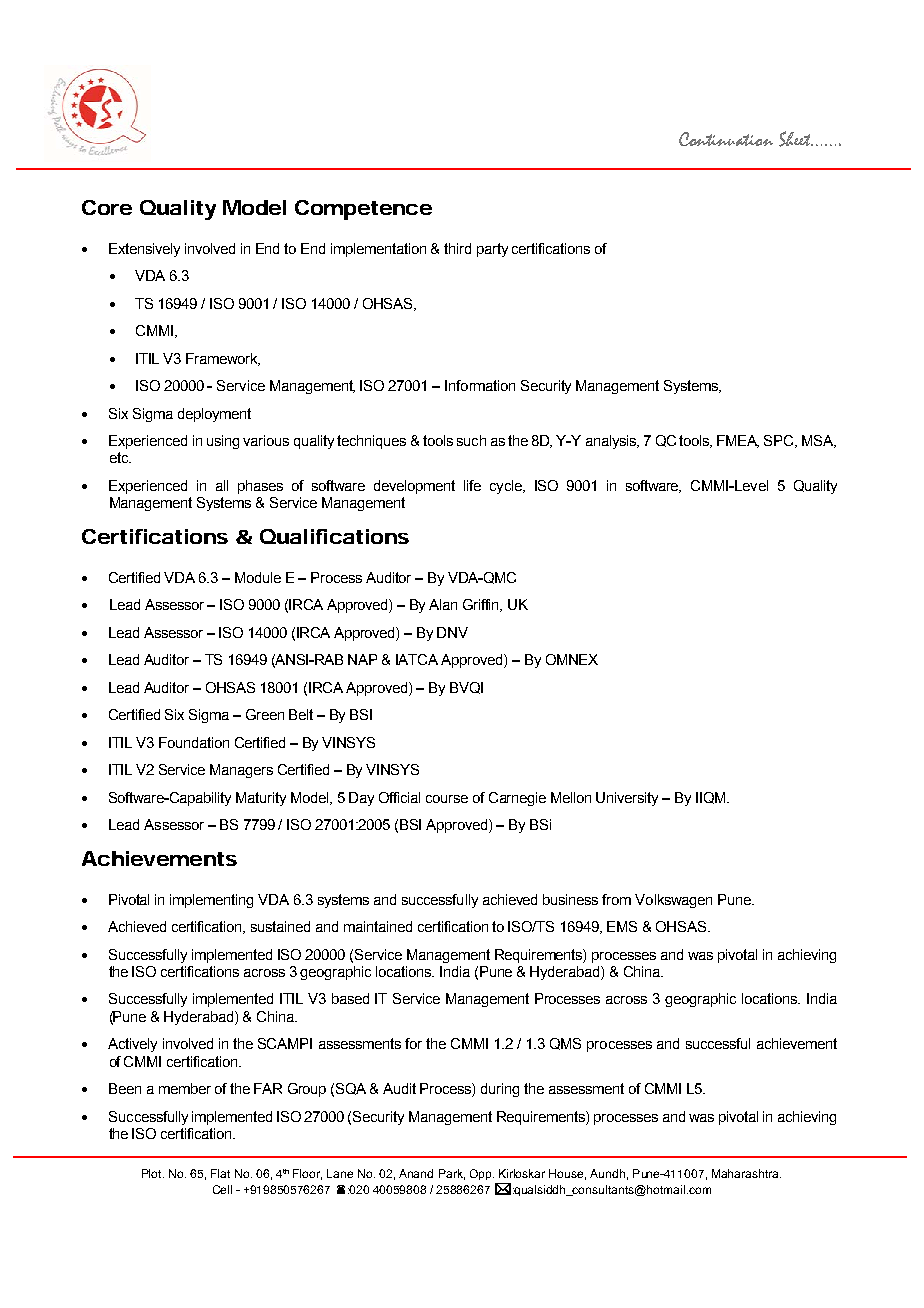 The image size is (924, 1308). What do you see at coordinates (726, 139) in the screenshot?
I see `Continuation` at bounding box center [726, 139].
